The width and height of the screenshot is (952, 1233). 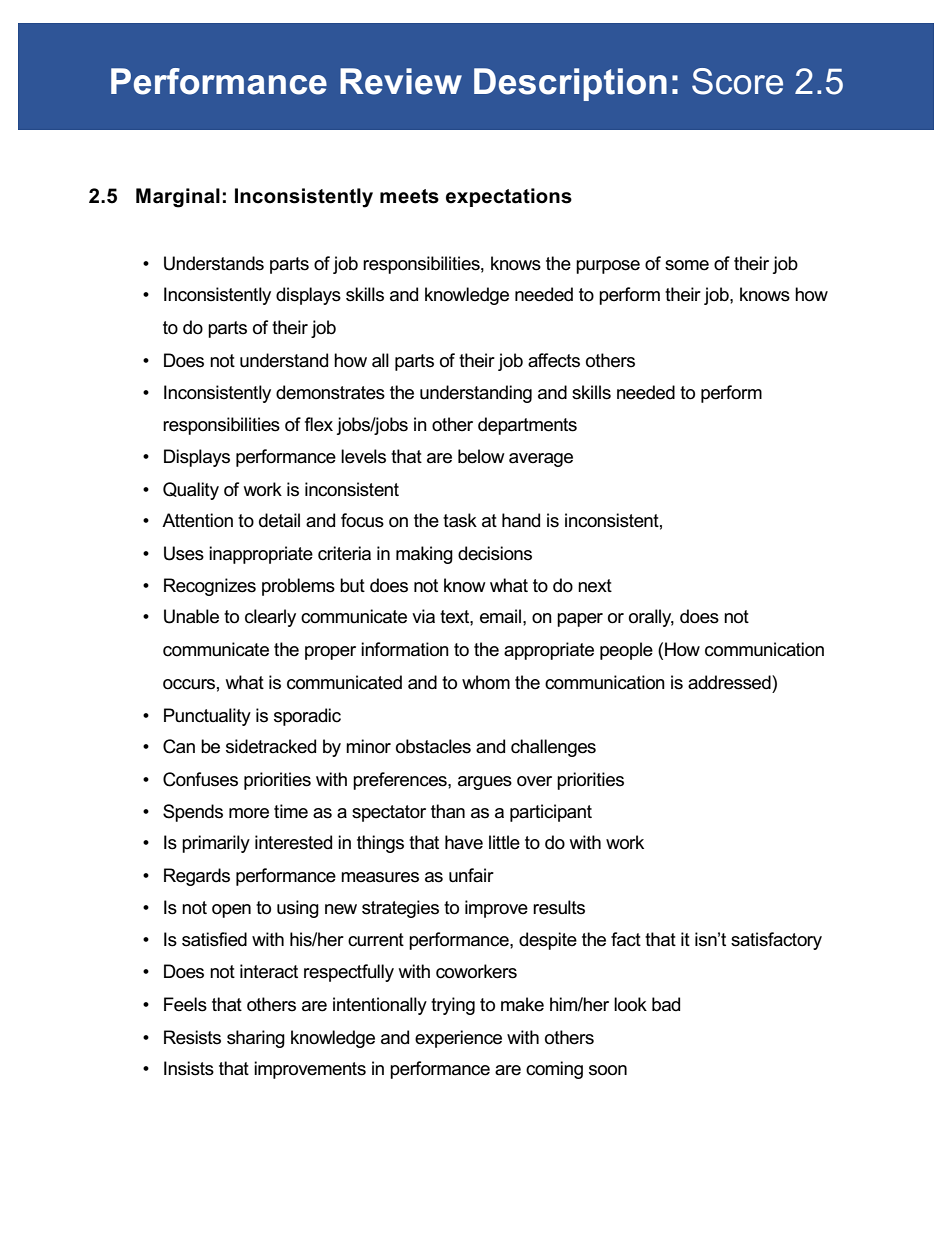 What do you see at coordinates (210, 587) in the screenshot?
I see `Recognizes` at bounding box center [210, 587].
